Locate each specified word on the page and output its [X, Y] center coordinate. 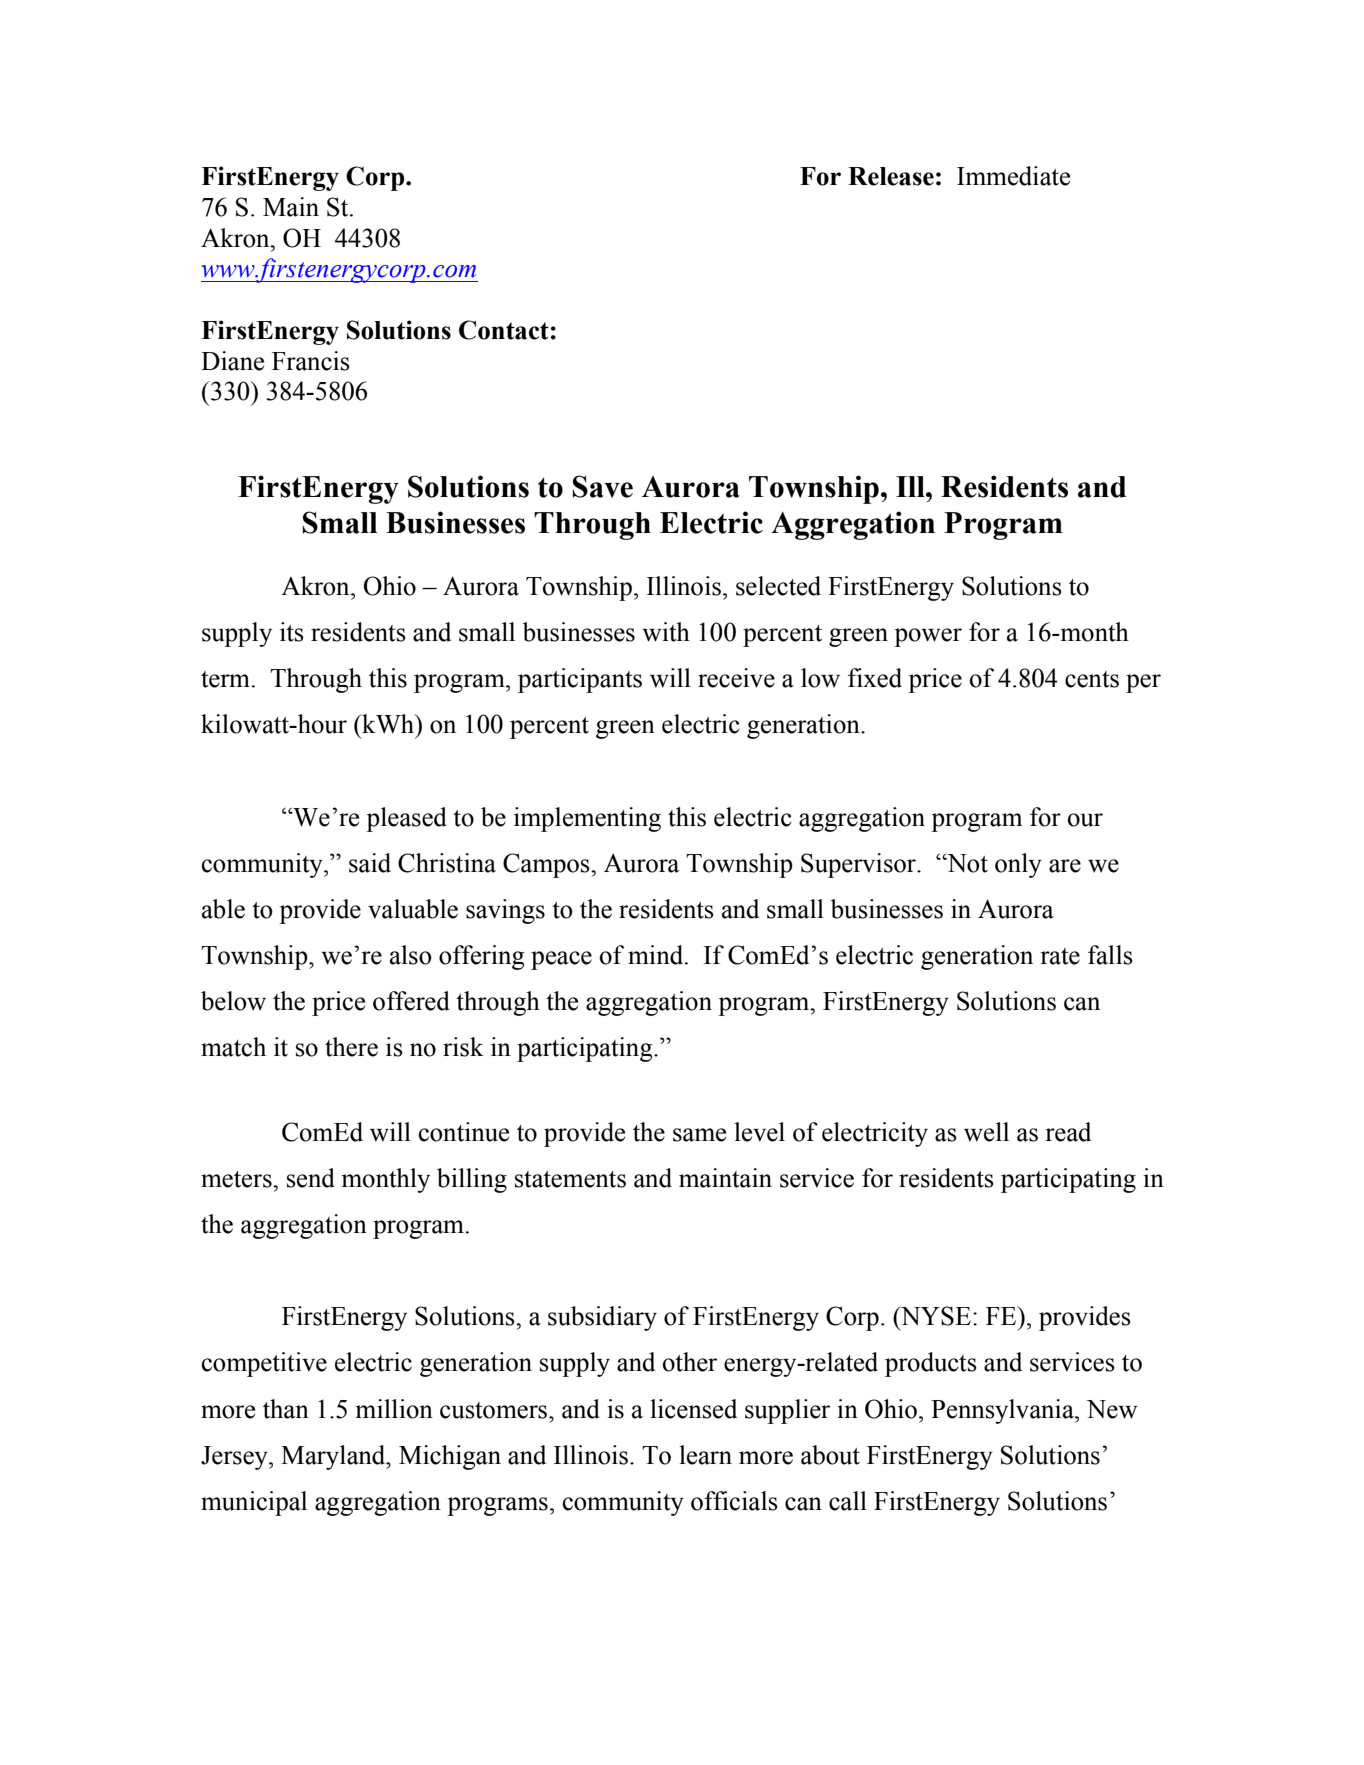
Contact [504, 330]
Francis [311, 361]
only [1018, 865]
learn [705, 1455]
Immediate [1013, 176]
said [370, 863]
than [286, 1409]
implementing [587, 819]
